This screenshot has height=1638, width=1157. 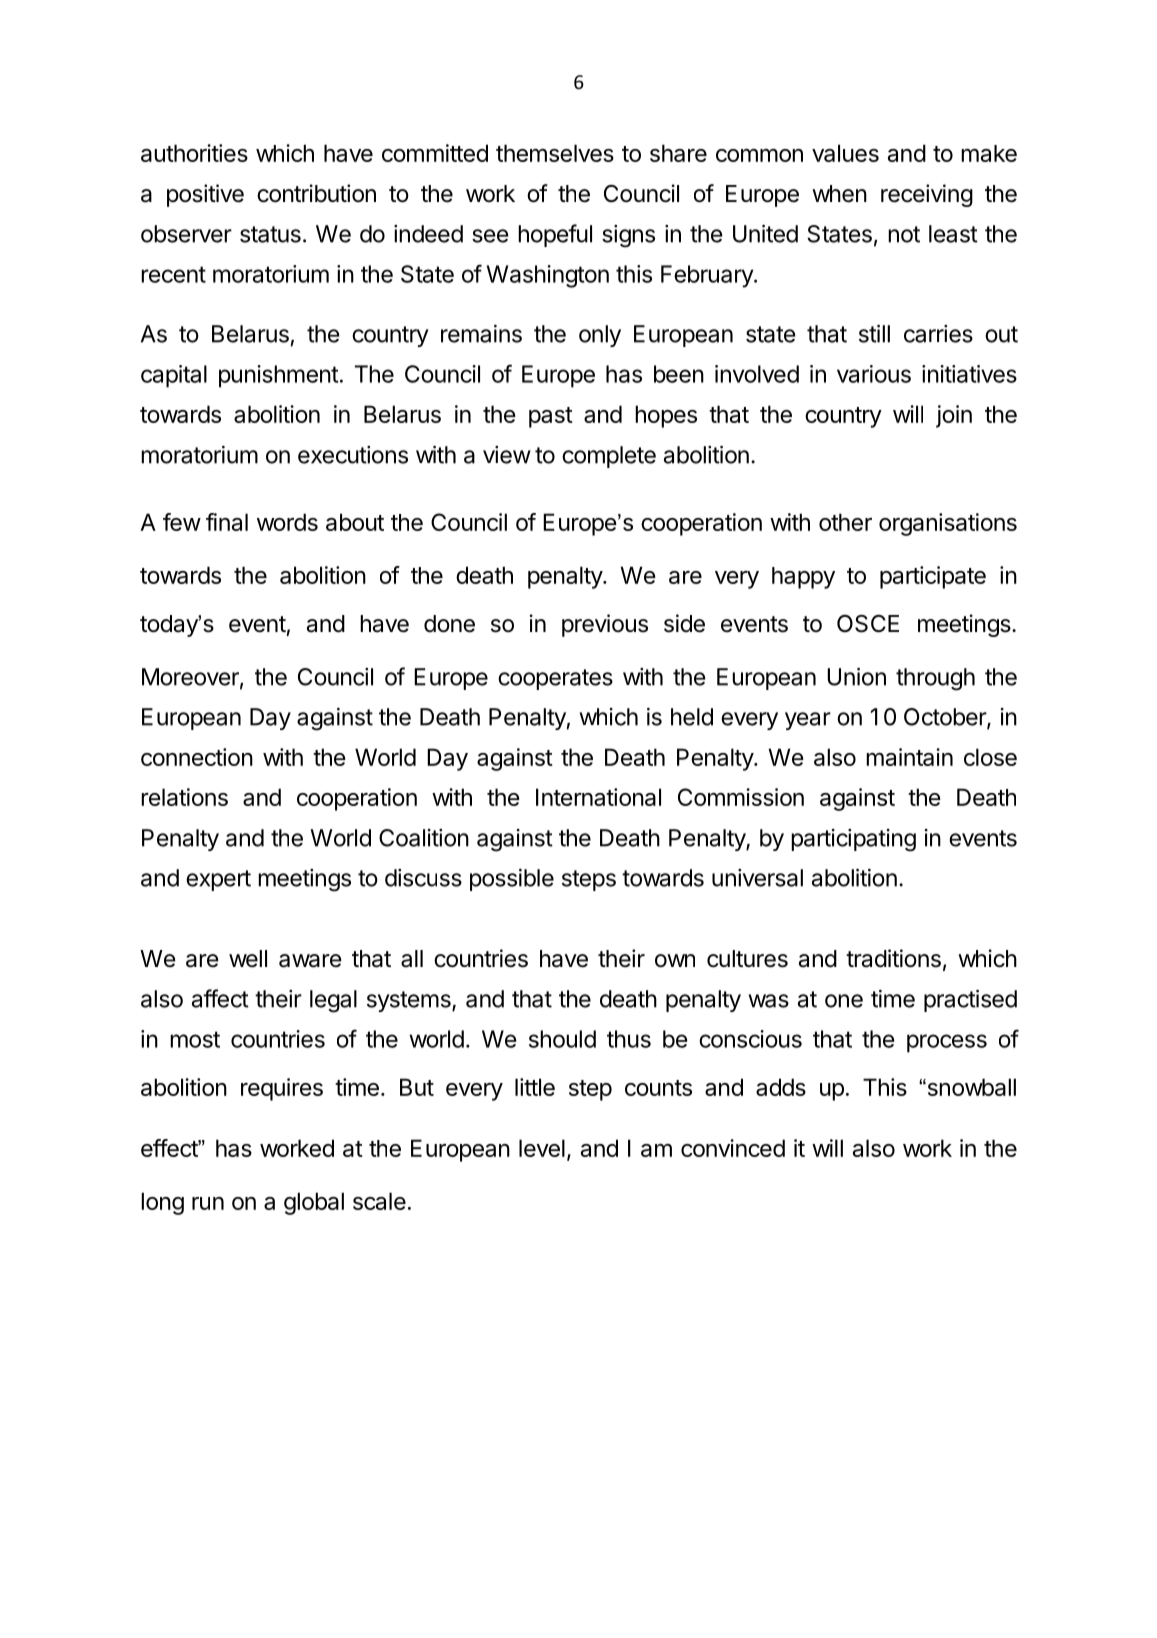 I want to click on cooperates, so click(x=555, y=679).
